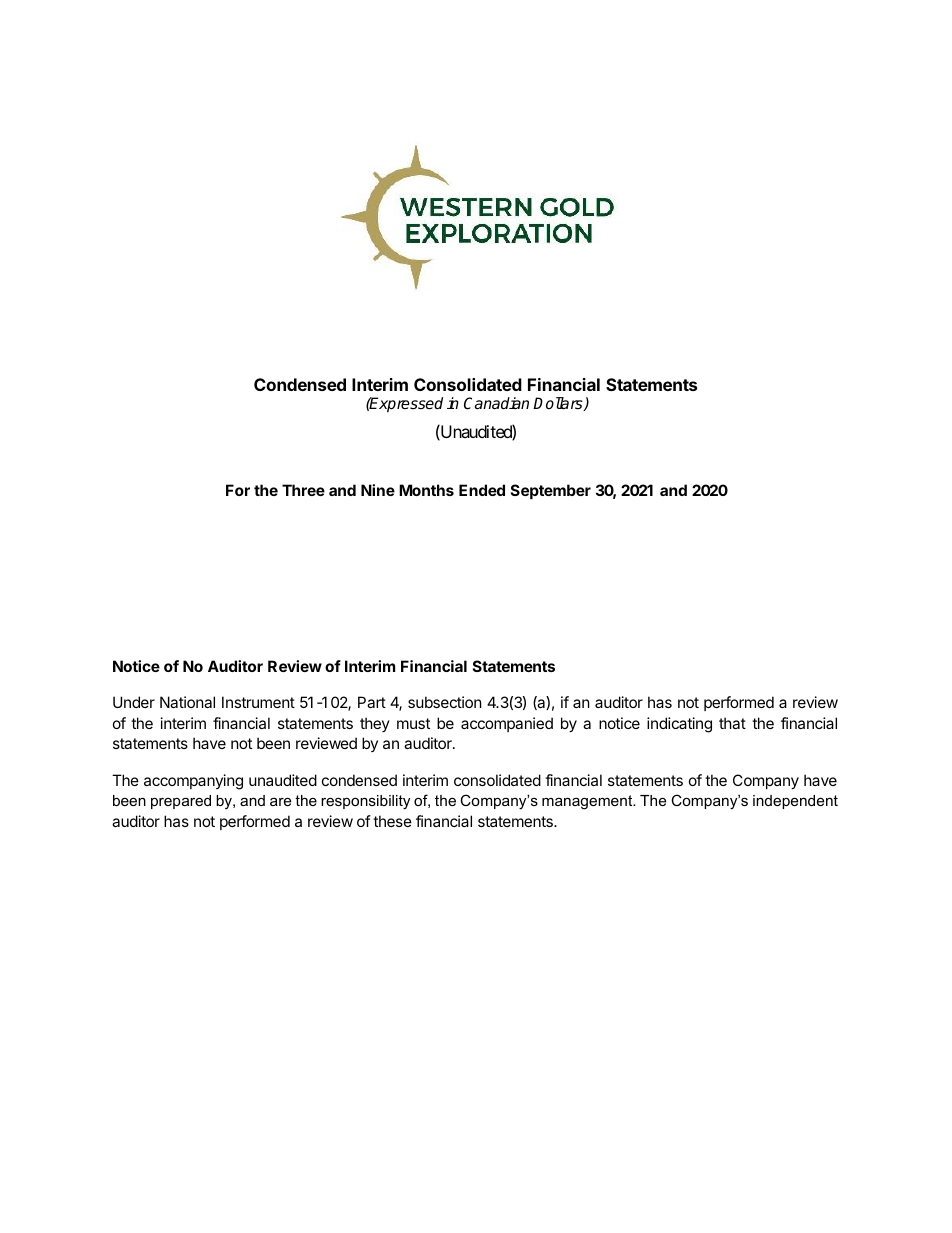  I want to click on Three, so click(303, 490).
